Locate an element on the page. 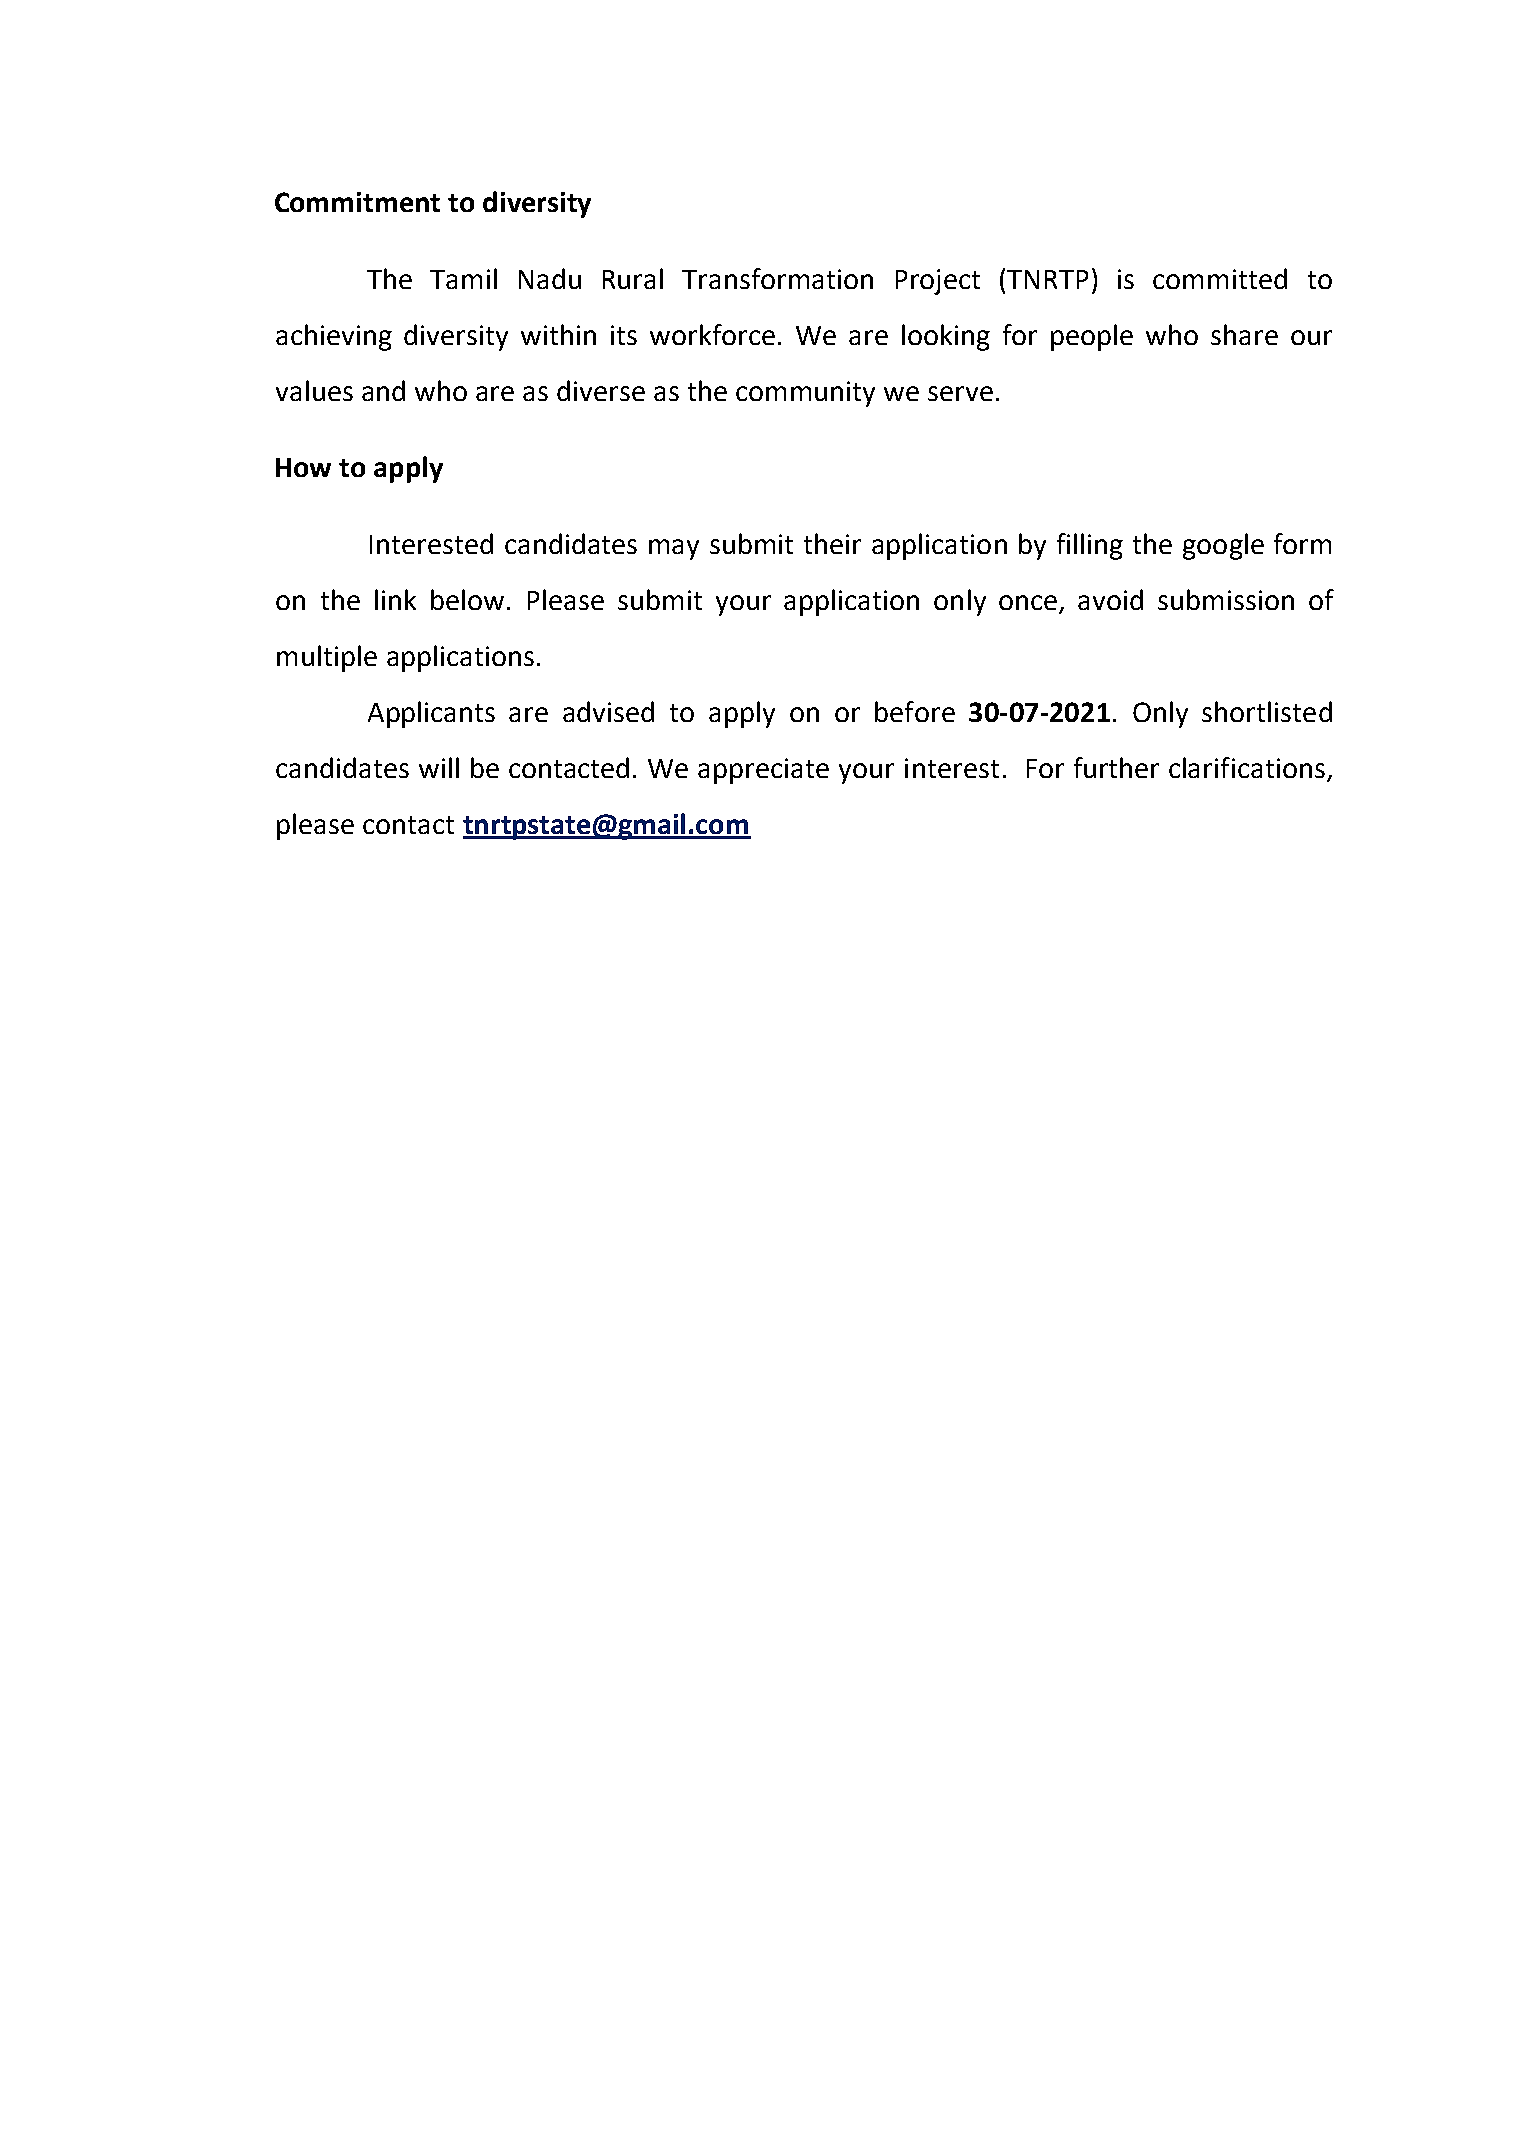 This page has width=1517, height=2145. people is located at coordinates (1092, 337).
